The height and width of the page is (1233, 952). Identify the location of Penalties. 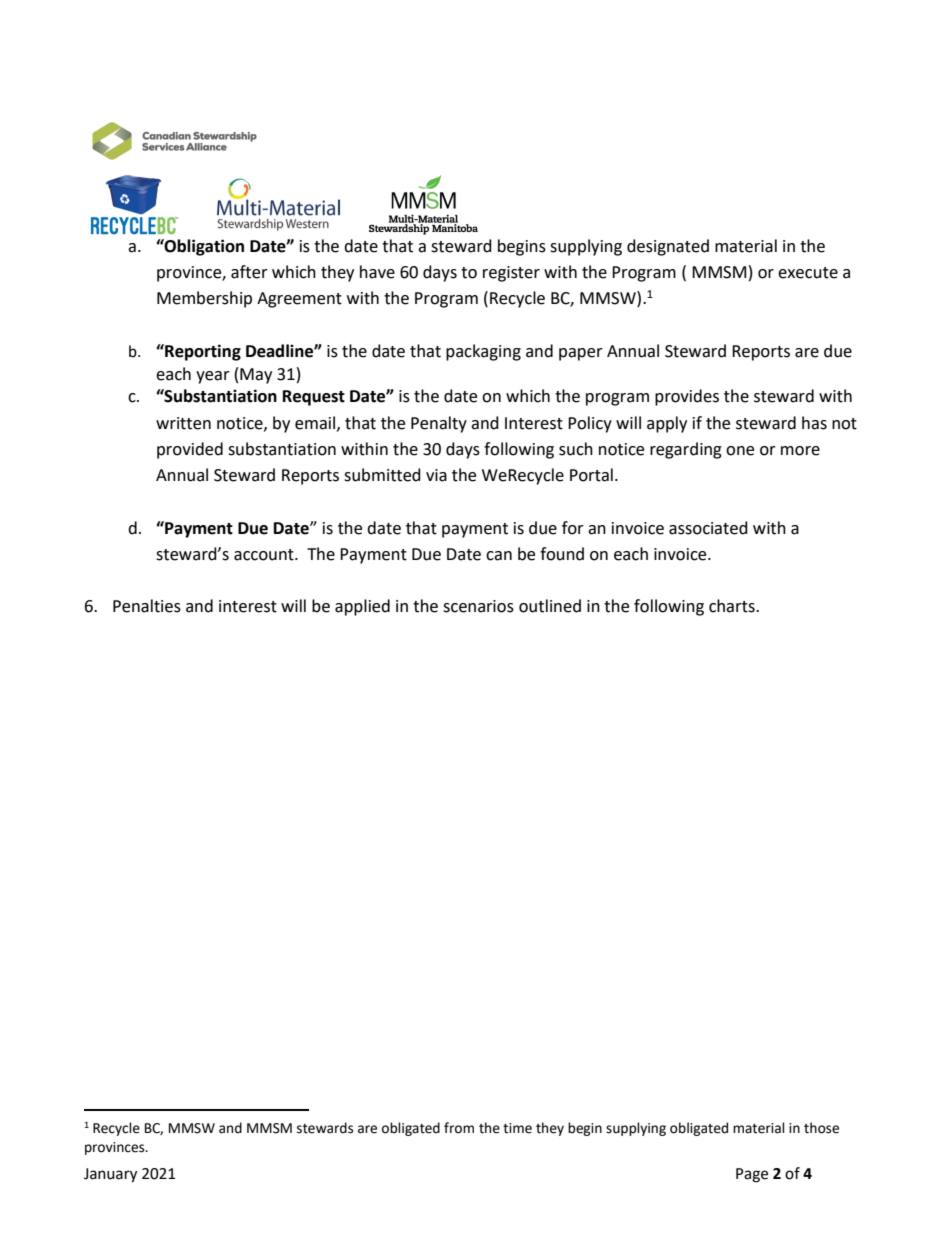
(147, 606).
